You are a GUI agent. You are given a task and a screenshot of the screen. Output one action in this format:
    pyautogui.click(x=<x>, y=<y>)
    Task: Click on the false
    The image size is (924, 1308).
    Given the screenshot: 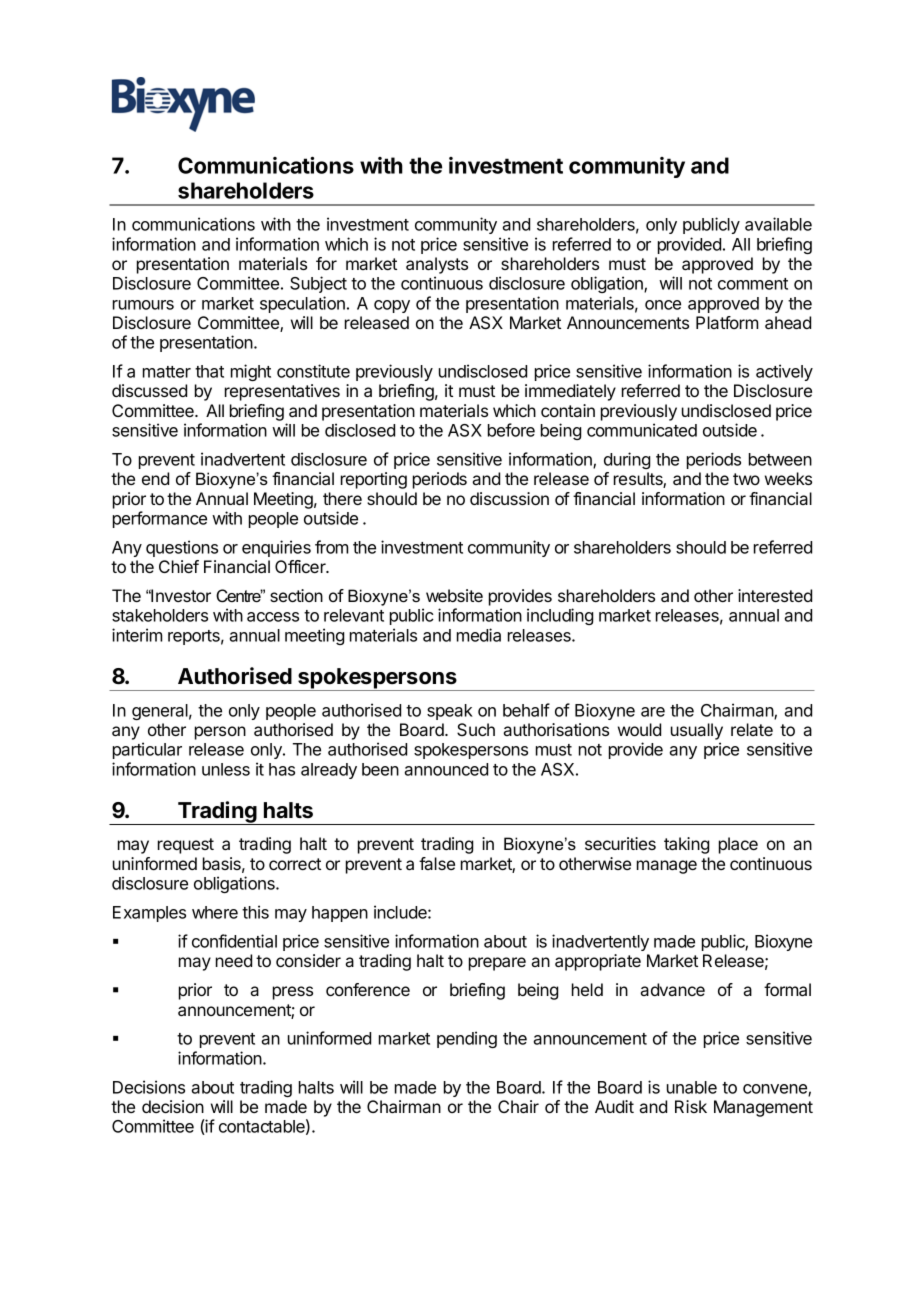 What is the action you would take?
    pyautogui.click(x=437, y=863)
